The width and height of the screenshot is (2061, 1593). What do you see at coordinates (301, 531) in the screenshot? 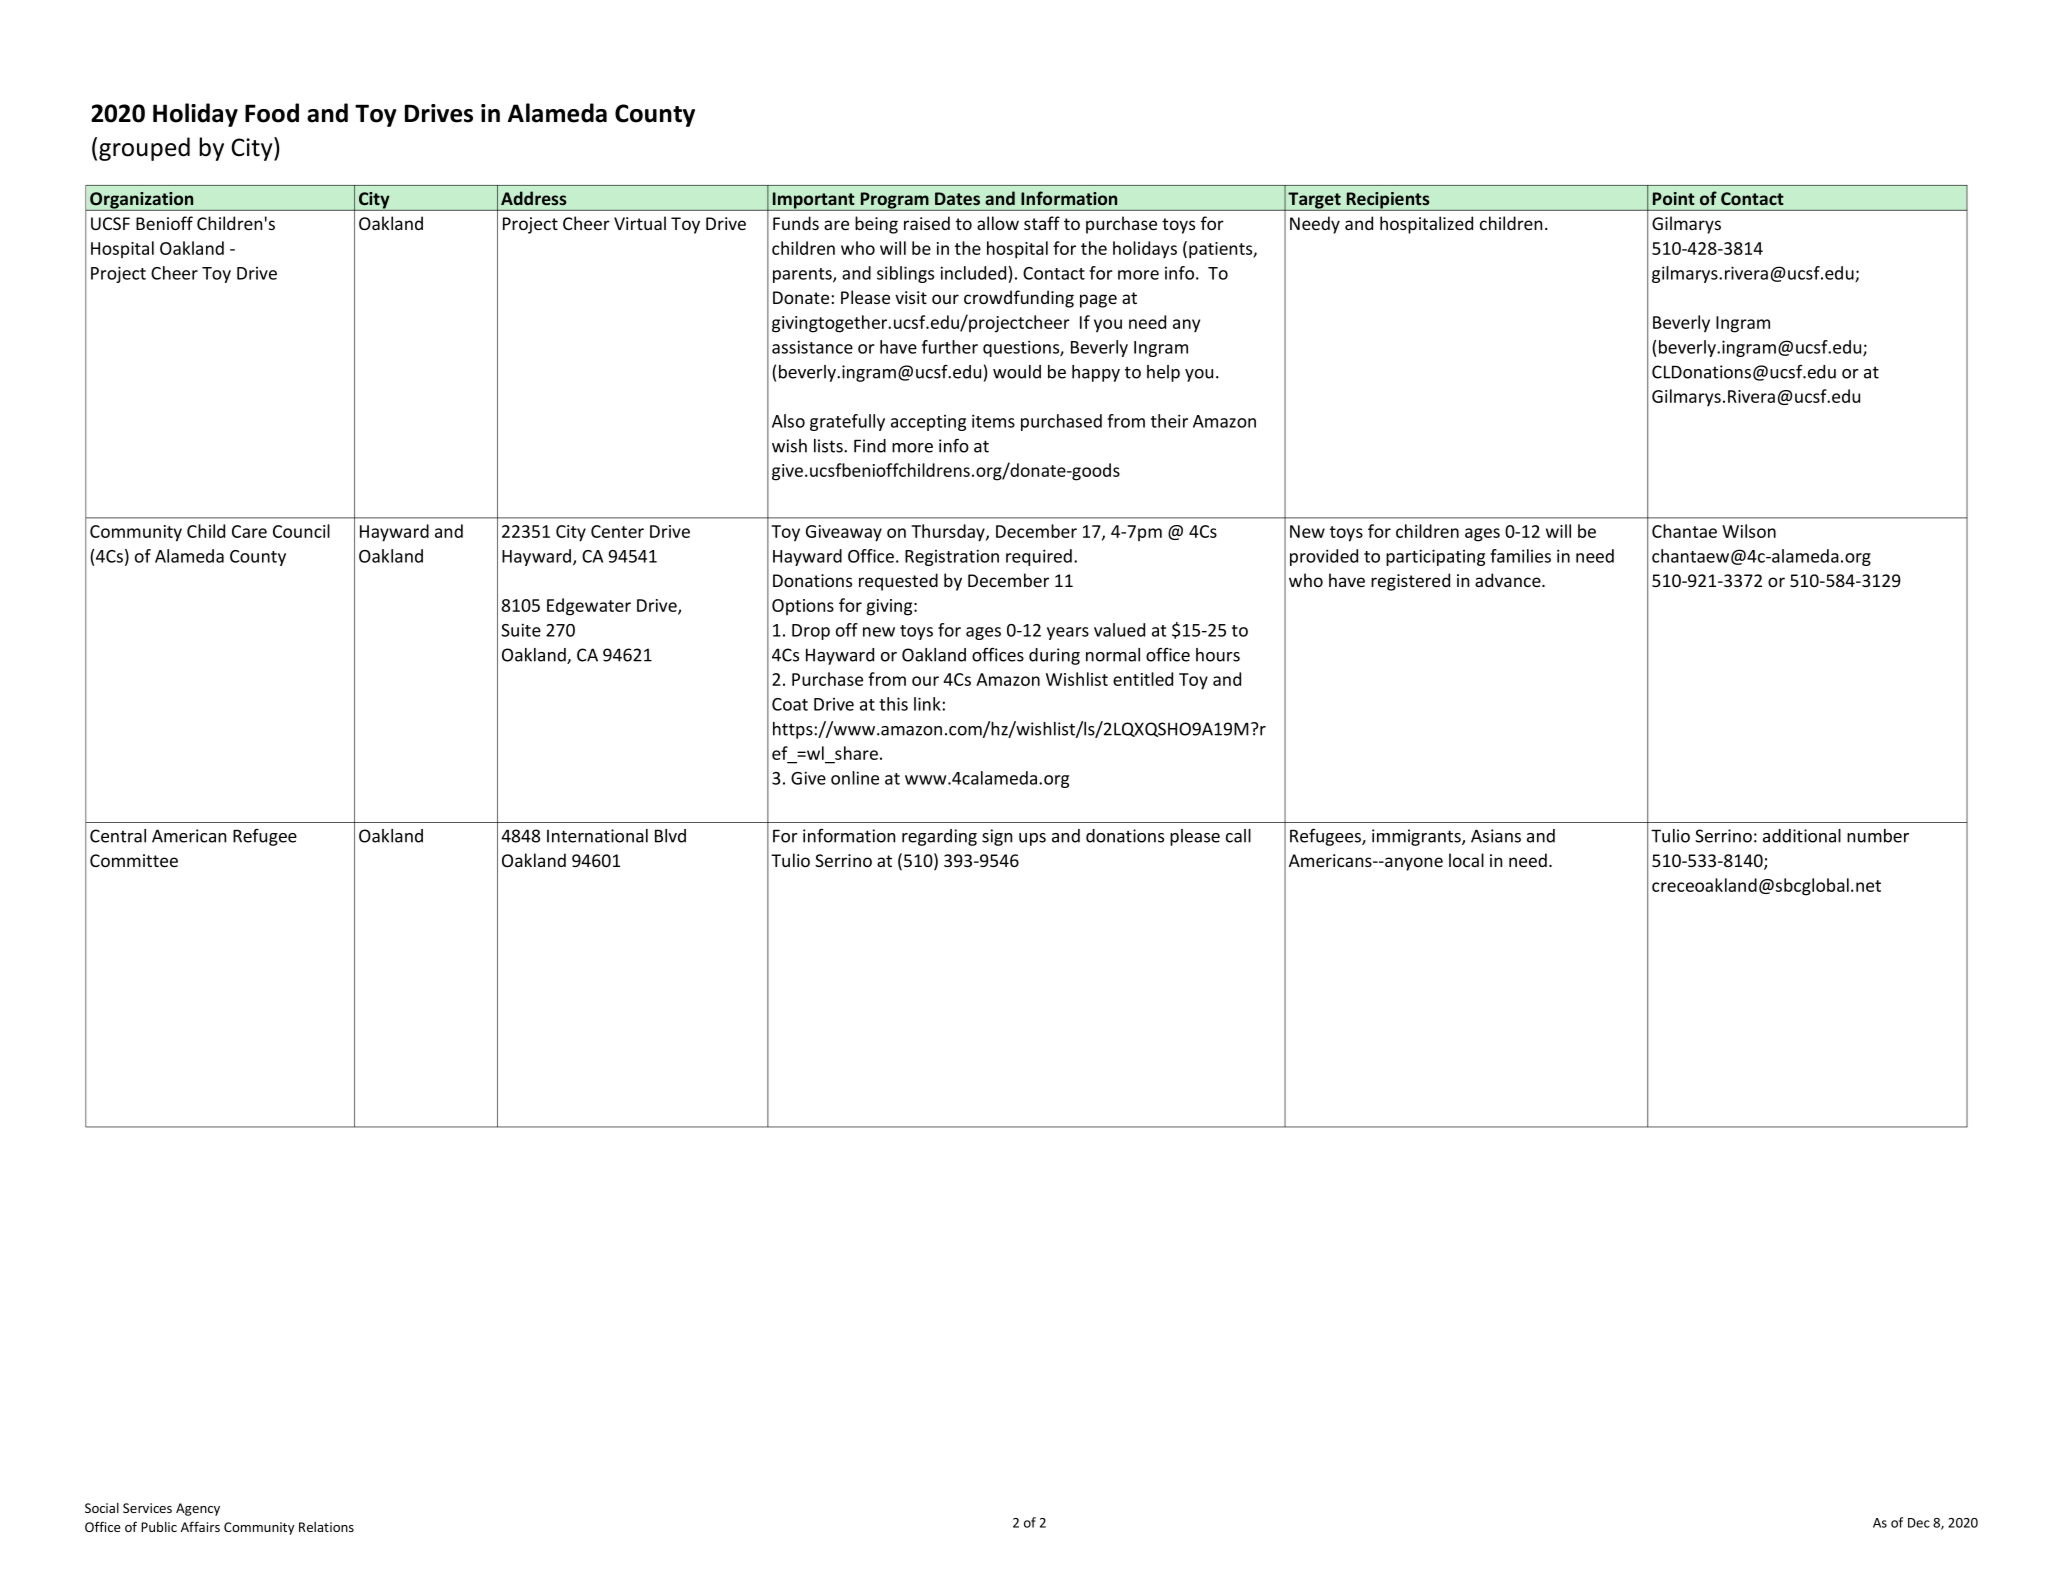
I see `Council` at bounding box center [301, 531].
